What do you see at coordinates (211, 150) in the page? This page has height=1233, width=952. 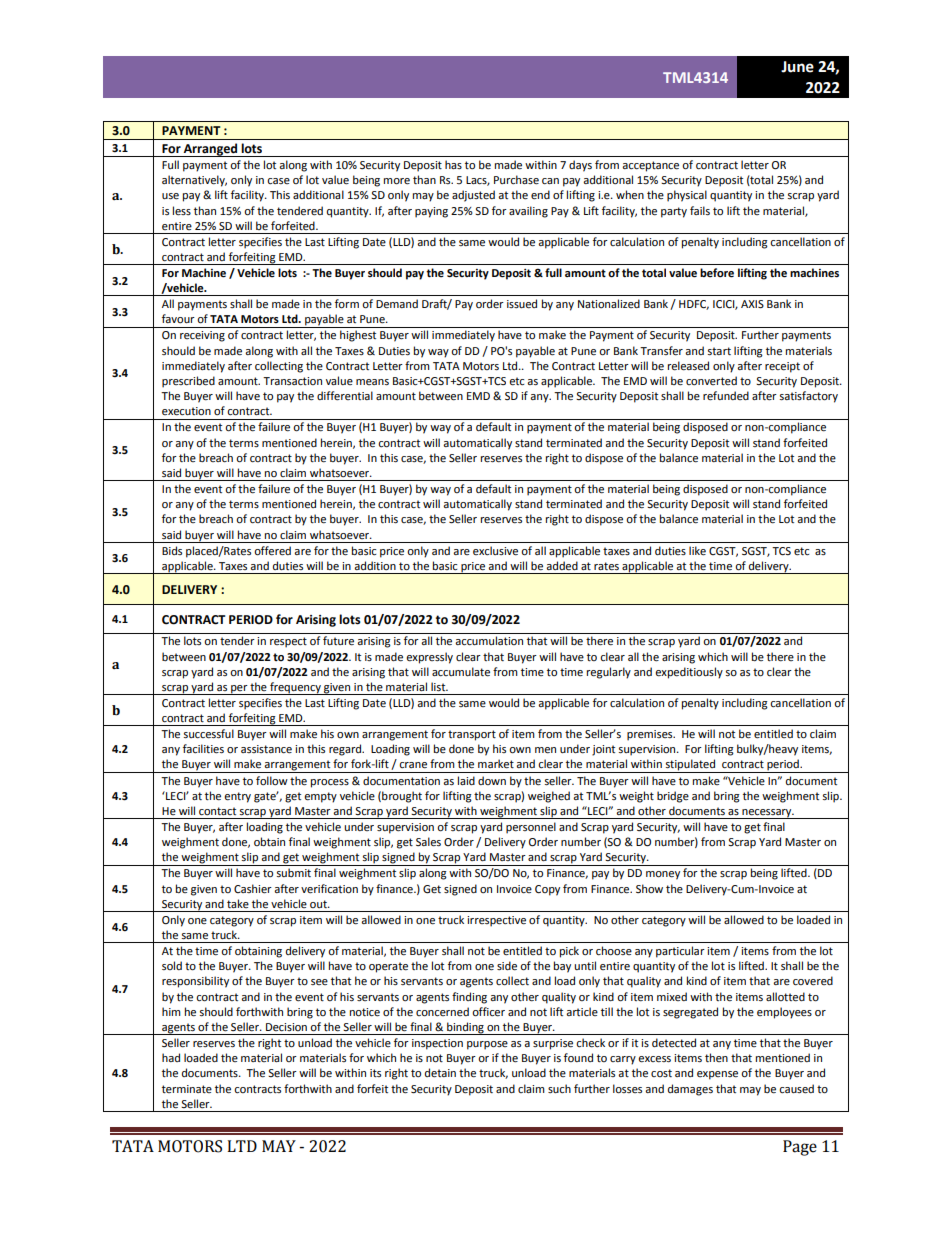 I see `Arranged` at bounding box center [211, 150].
